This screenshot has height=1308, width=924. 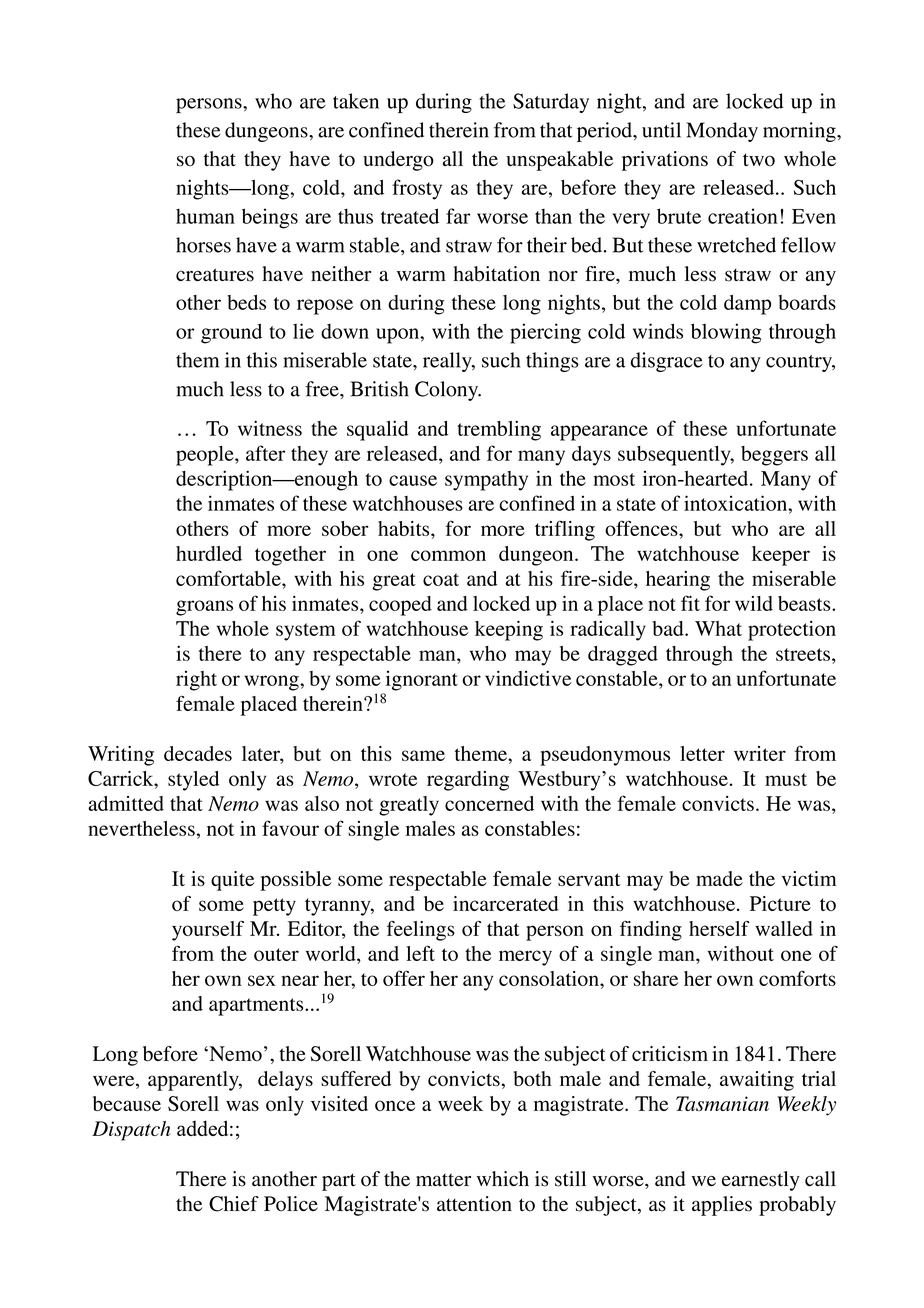 What do you see at coordinates (443, 1179) in the screenshot?
I see `matter` at bounding box center [443, 1179].
